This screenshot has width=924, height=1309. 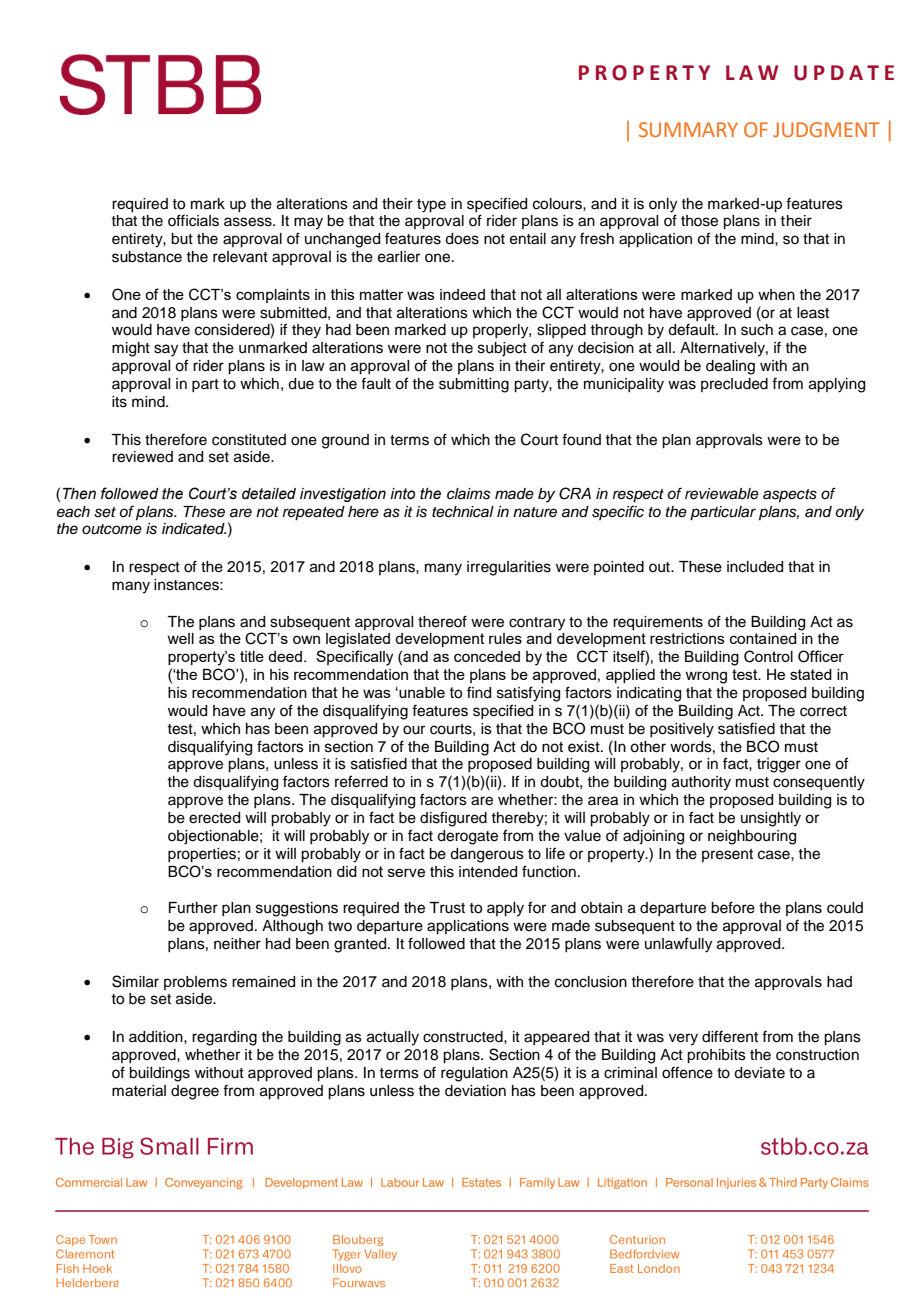 What do you see at coordinates (431, 206) in the screenshot?
I see `type` at bounding box center [431, 206].
